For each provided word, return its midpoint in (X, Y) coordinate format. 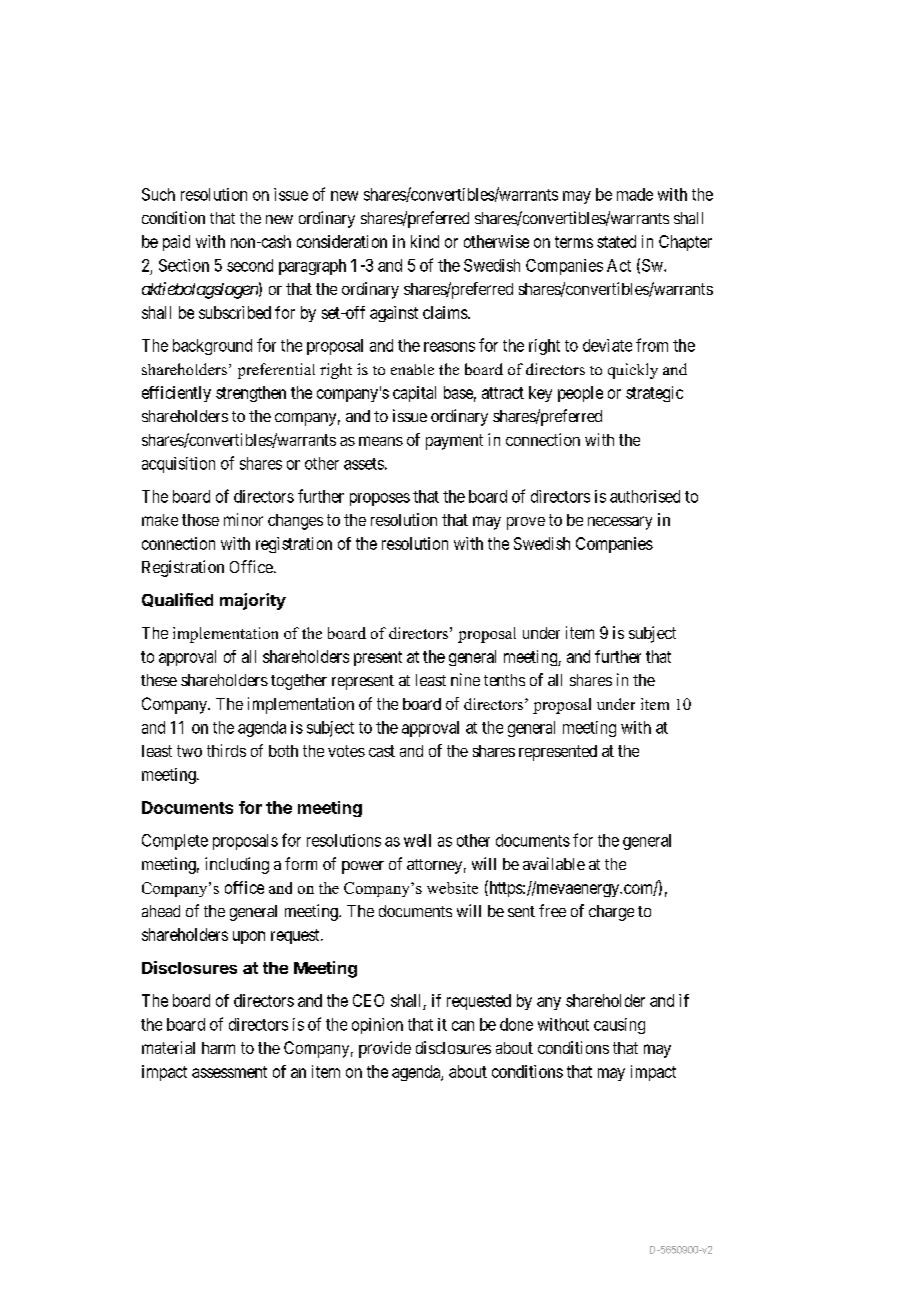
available (554, 863)
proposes (380, 499)
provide (385, 1049)
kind (425, 241)
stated (616, 241)
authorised (645, 496)
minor (243, 519)
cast (382, 751)
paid (176, 243)
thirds (226, 750)
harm (218, 1048)
